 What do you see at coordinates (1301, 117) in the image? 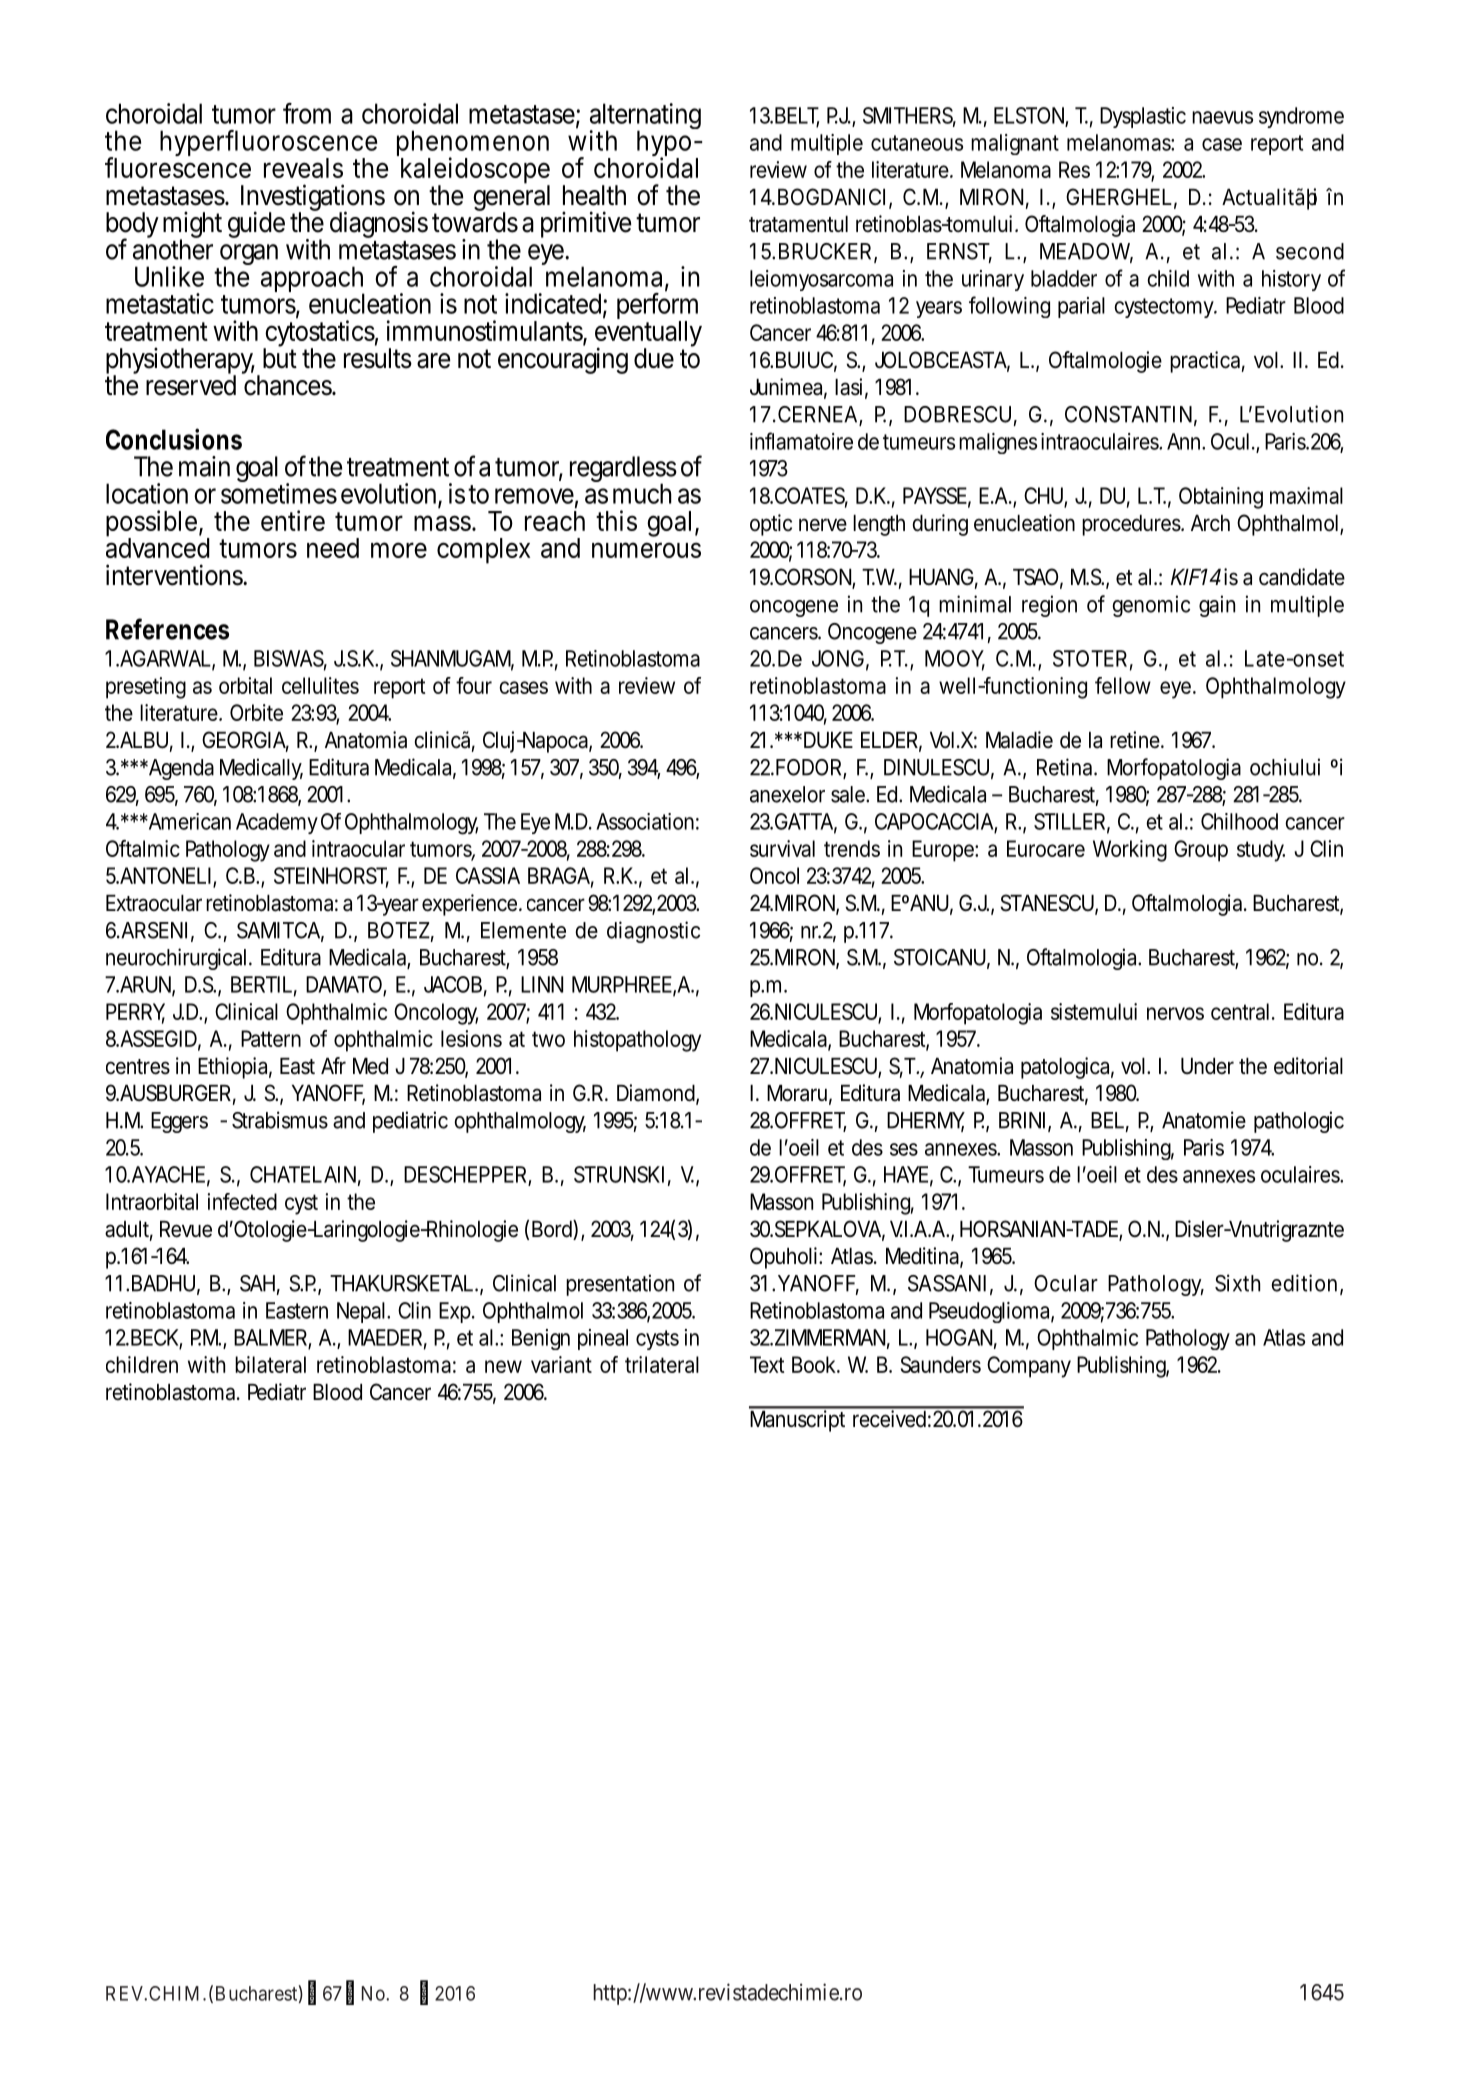
I see `syndrome` at bounding box center [1301, 117].
